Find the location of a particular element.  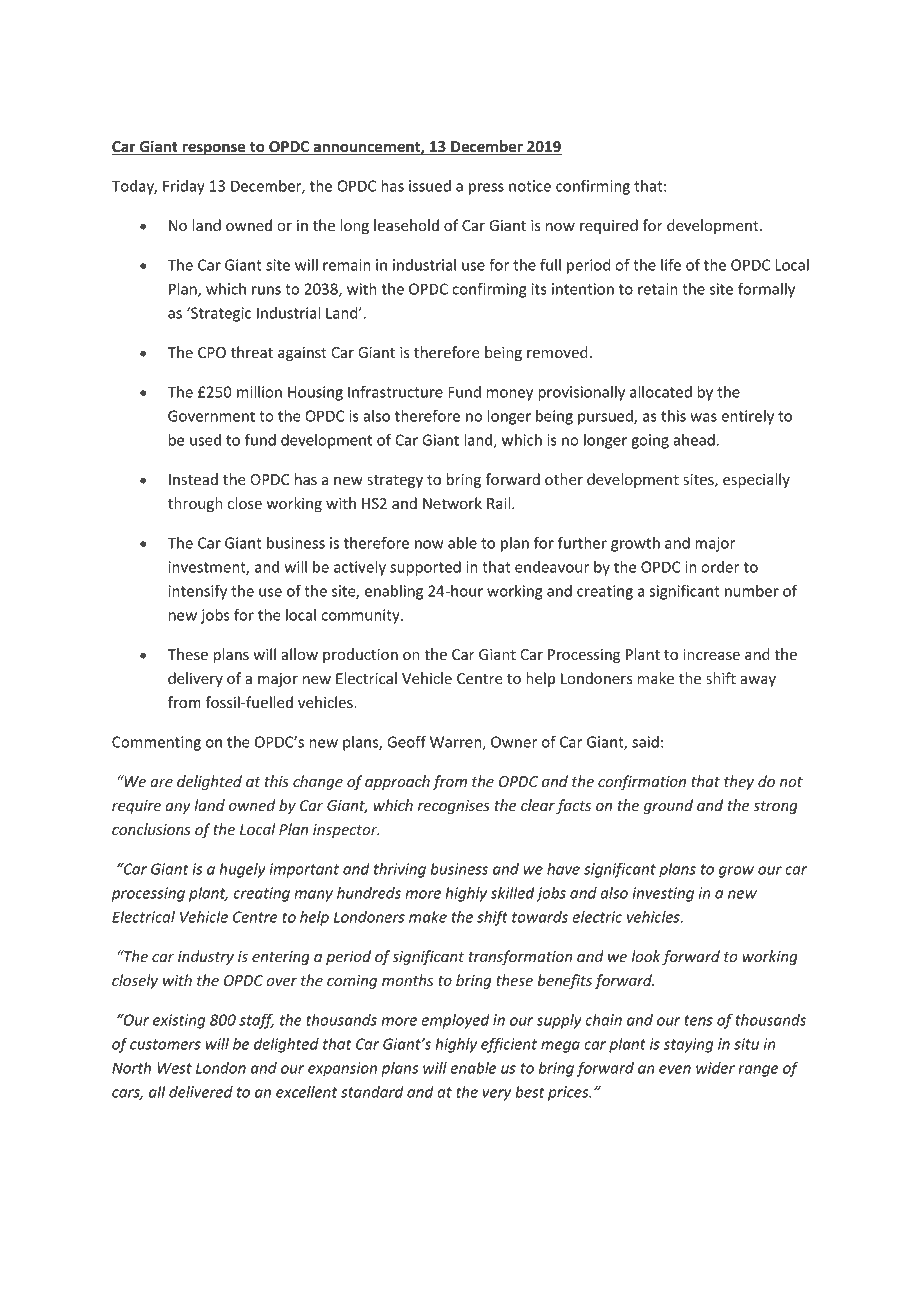

recognises is located at coordinates (454, 807).
